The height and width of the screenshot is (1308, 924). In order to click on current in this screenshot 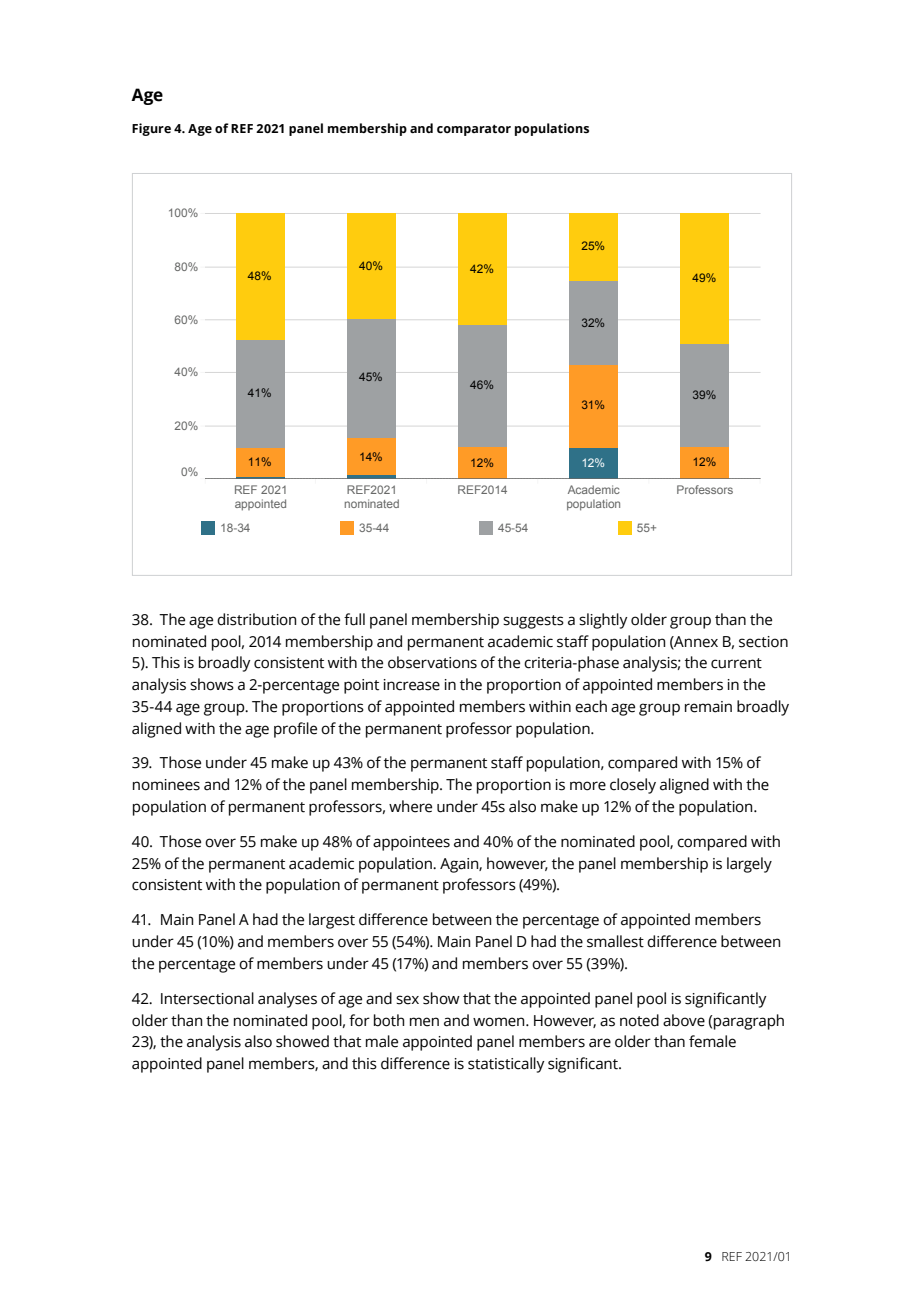, I will do `click(736, 663)`.
